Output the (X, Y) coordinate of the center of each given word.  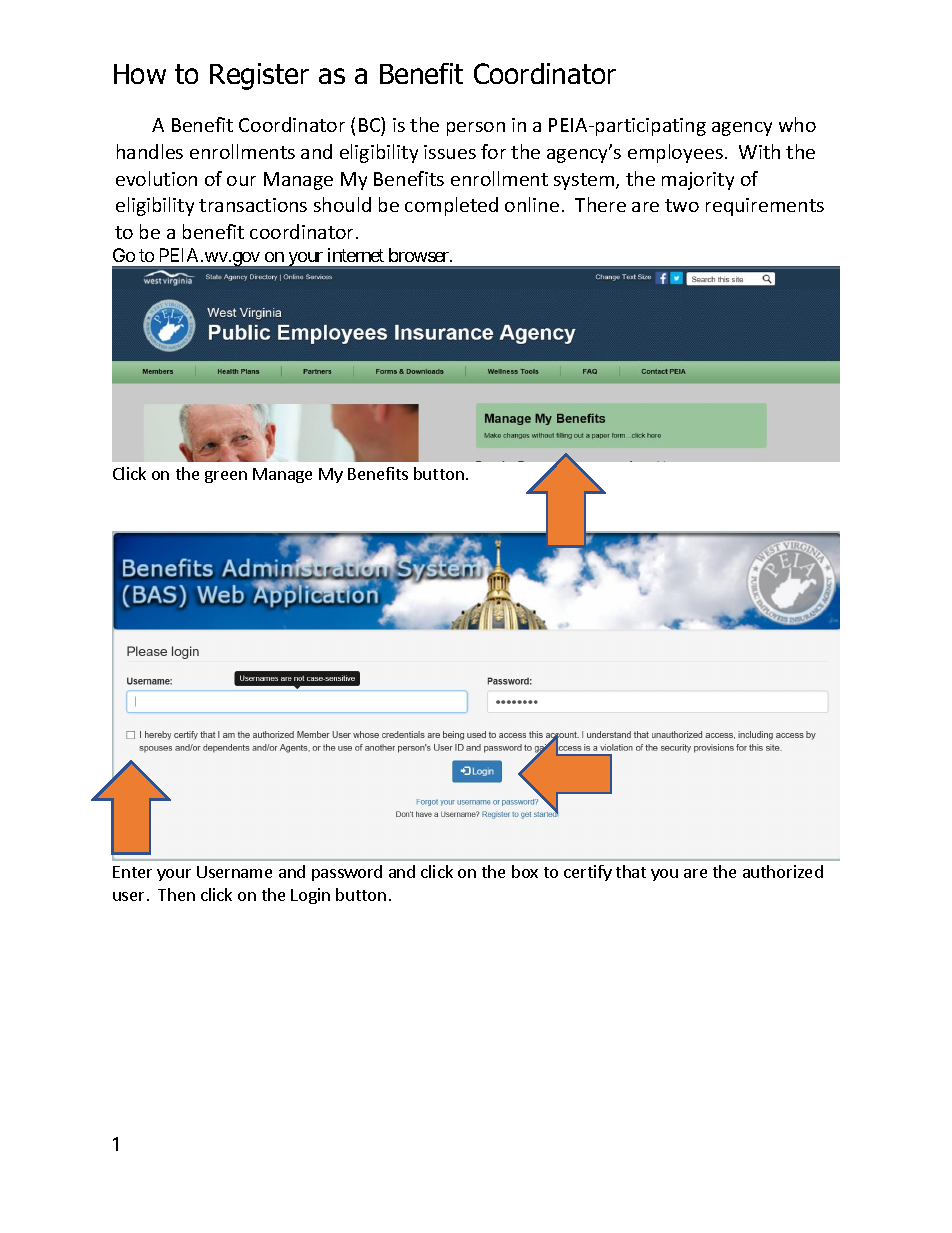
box (525, 871)
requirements (765, 207)
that (631, 871)
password (347, 873)
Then (176, 894)
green (226, 477)
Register (259, 76)
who (797, 124)
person (476, 129)
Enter (132, 872)
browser (420, 255)
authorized (783, 871)
